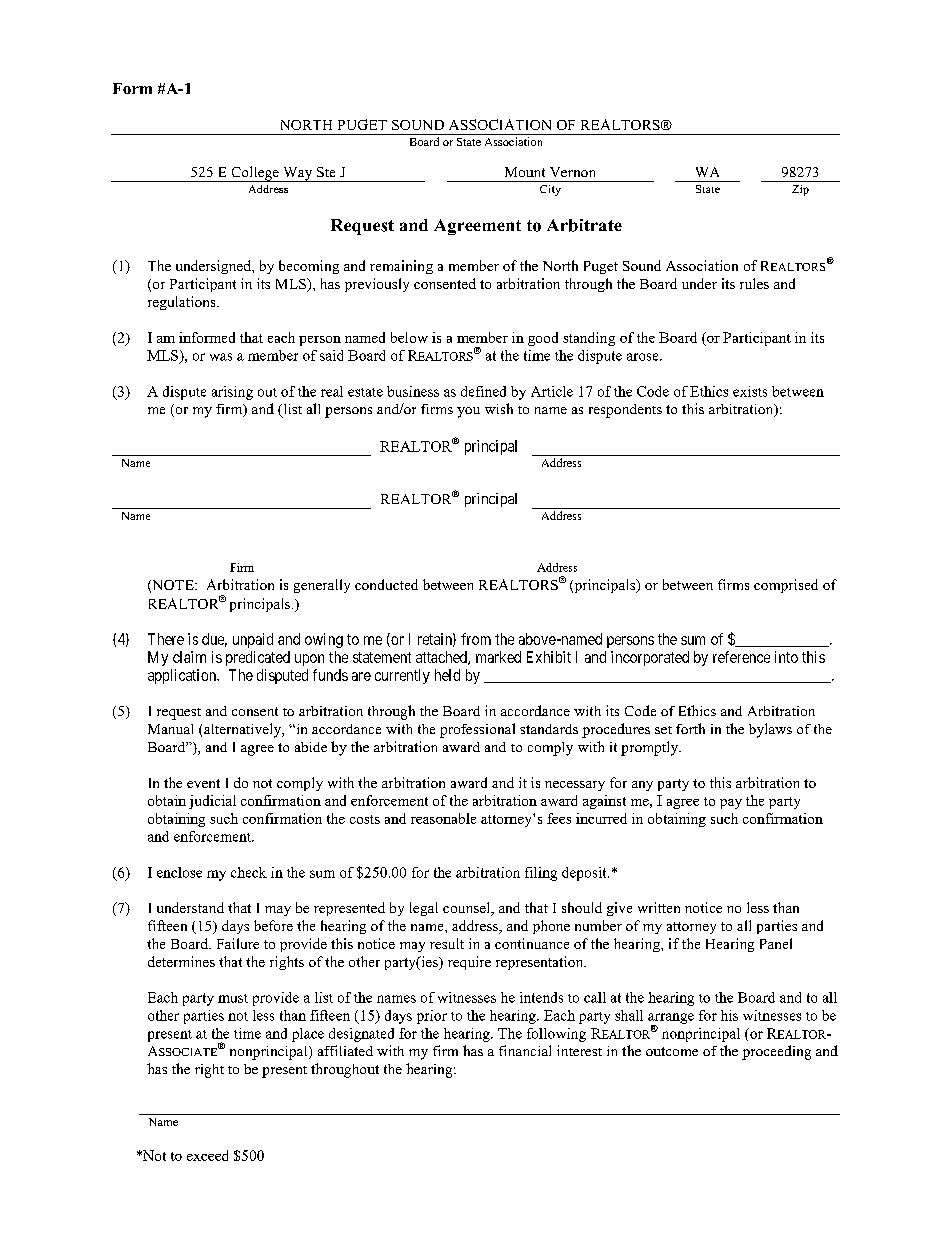 This document has width=952, height=1233. I want to click on professional, so click(477, 730).
